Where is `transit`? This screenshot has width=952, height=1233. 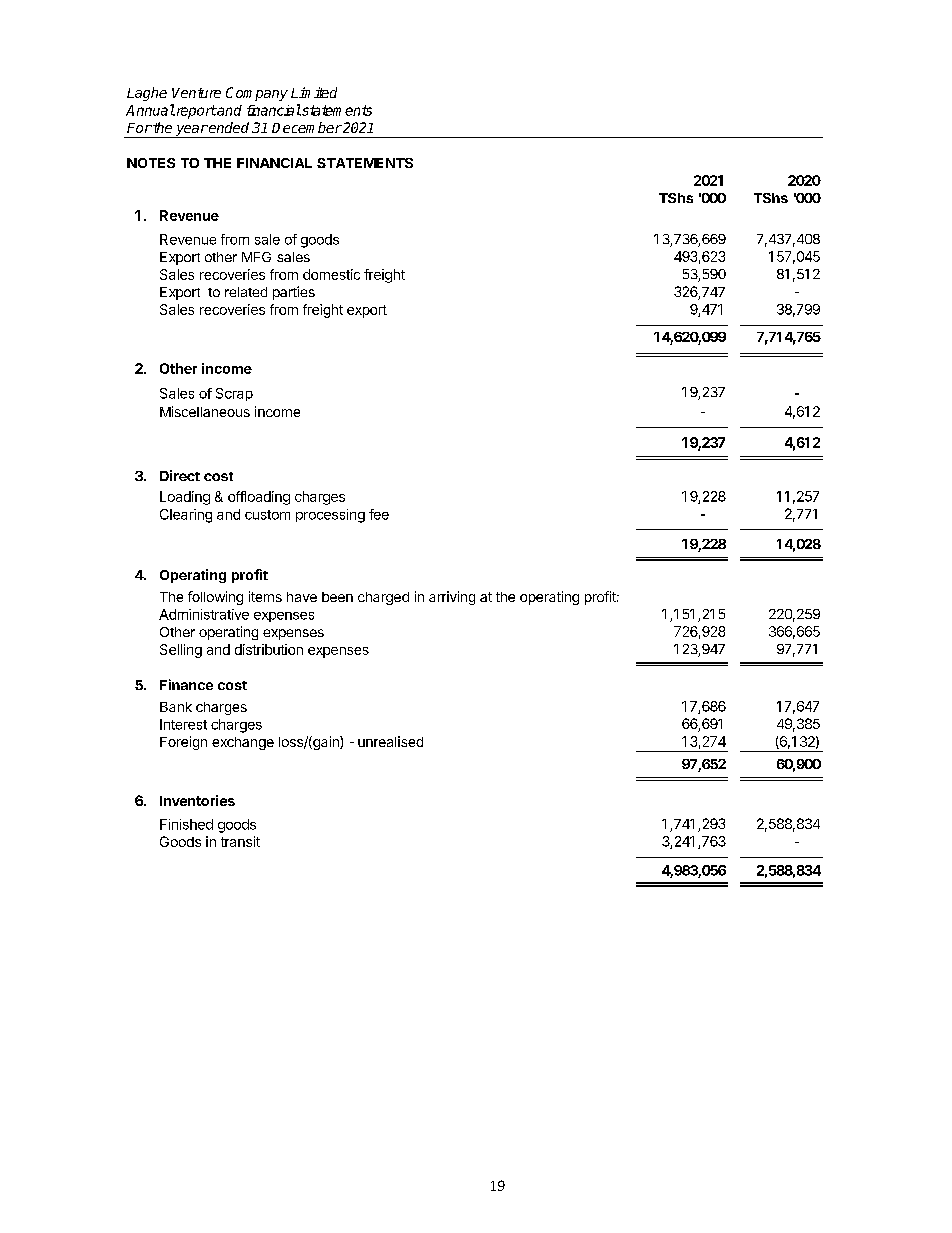 transit is located at coordinates (240, 841).
